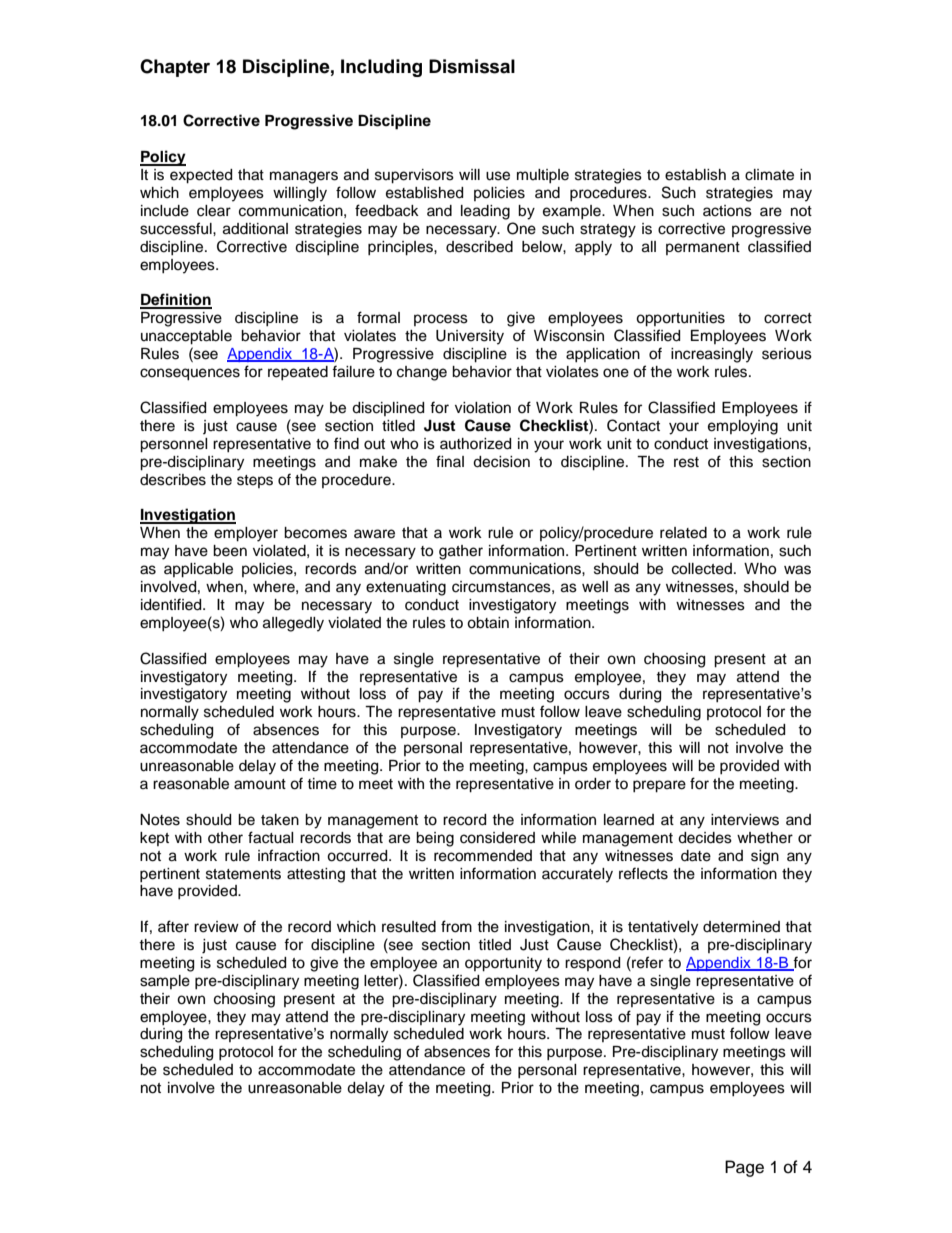 The image size is (952, 1233). What do you see at coordinates (260, 784) in the image?
I see `amount` at bounding box center [260, 784].
